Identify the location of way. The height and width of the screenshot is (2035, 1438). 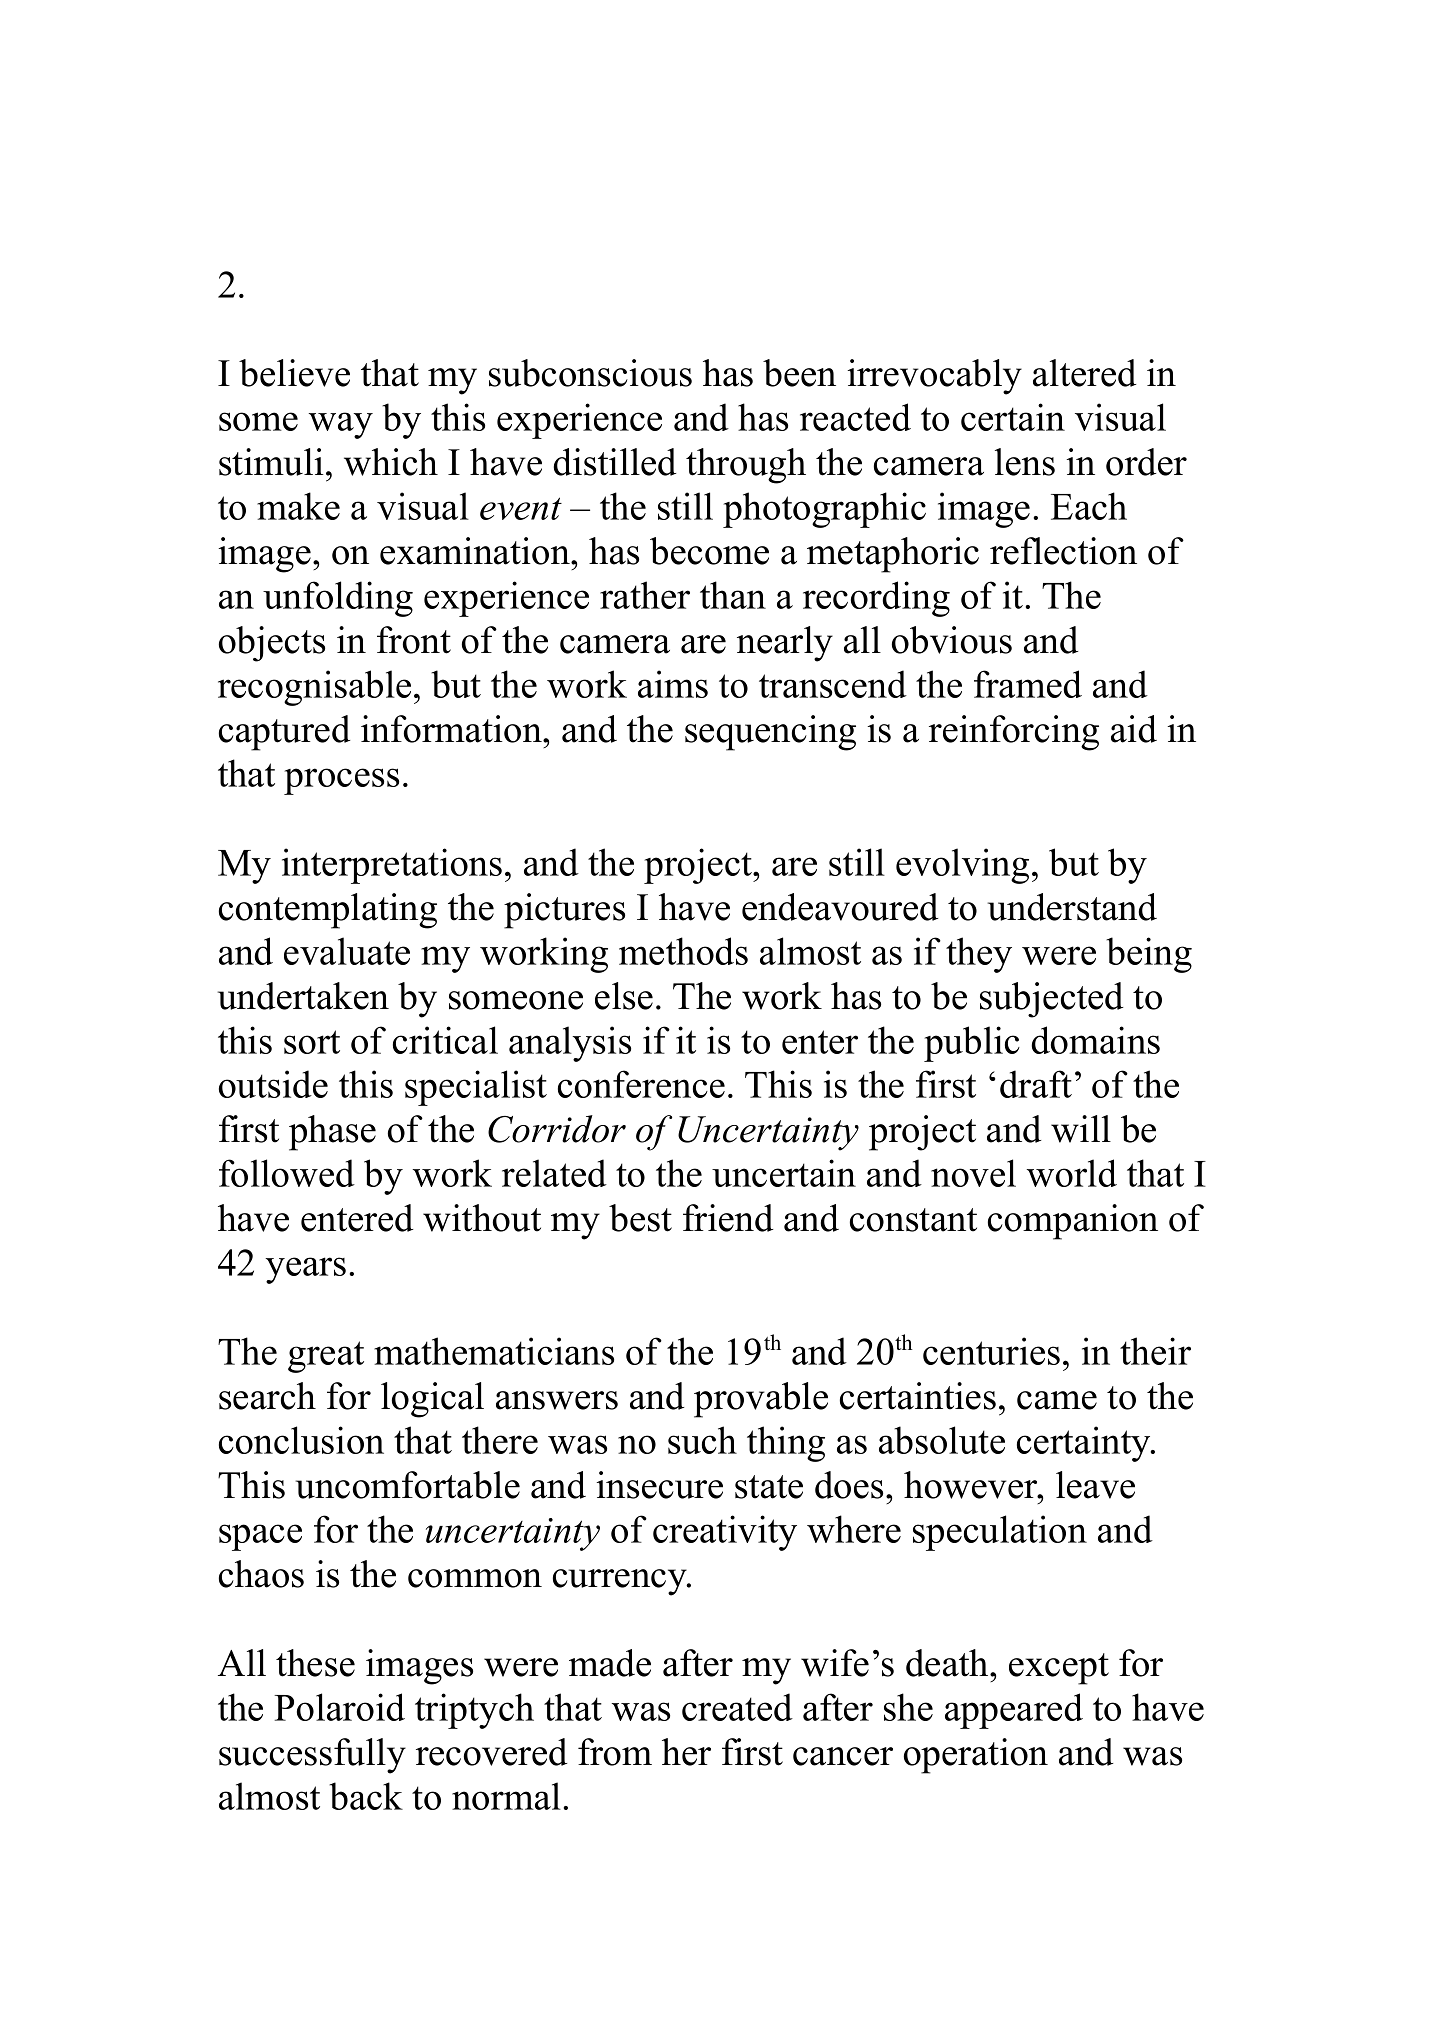
(341, 425).
